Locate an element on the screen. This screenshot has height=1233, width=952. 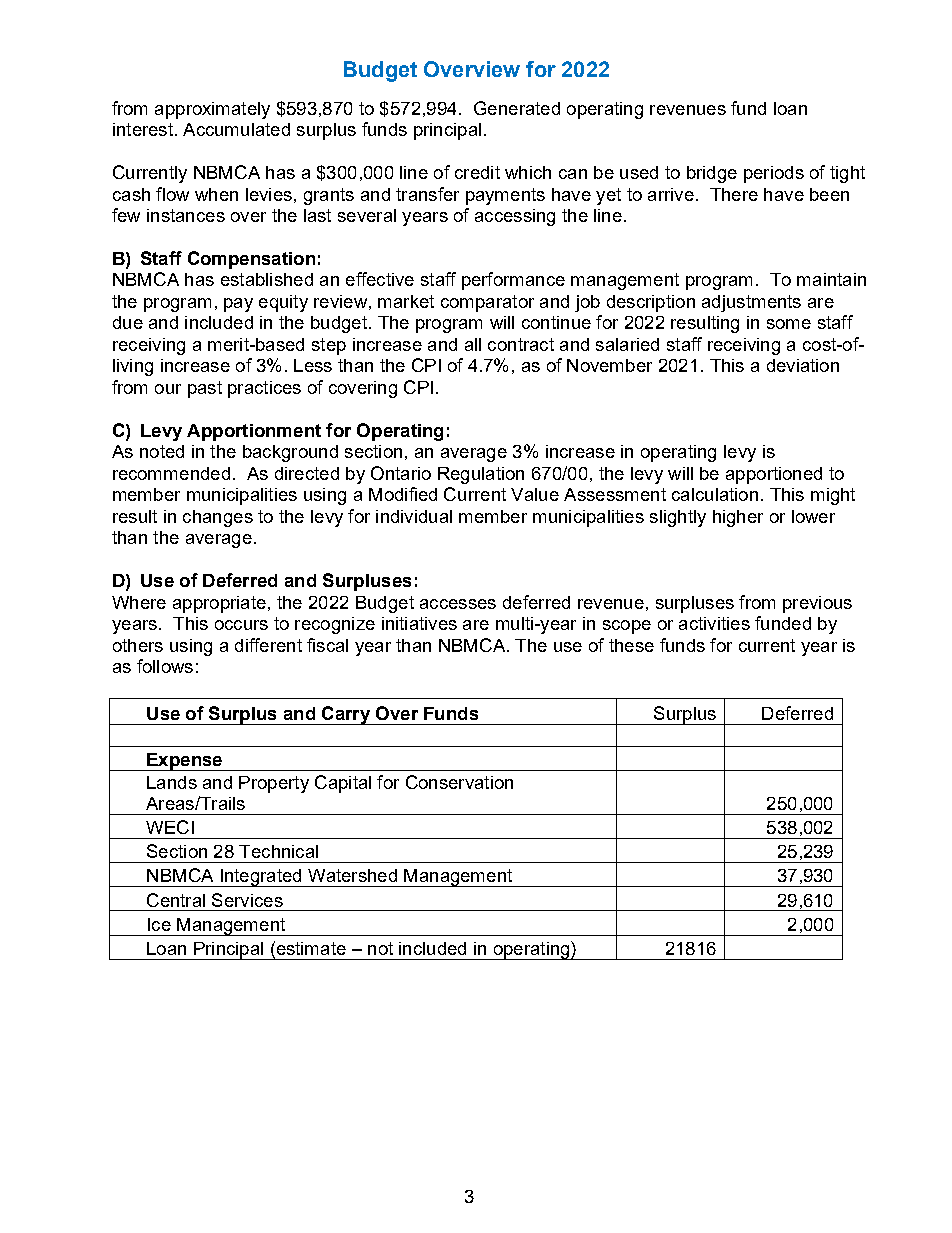
Watershed is located at coordinates (352, 875).
